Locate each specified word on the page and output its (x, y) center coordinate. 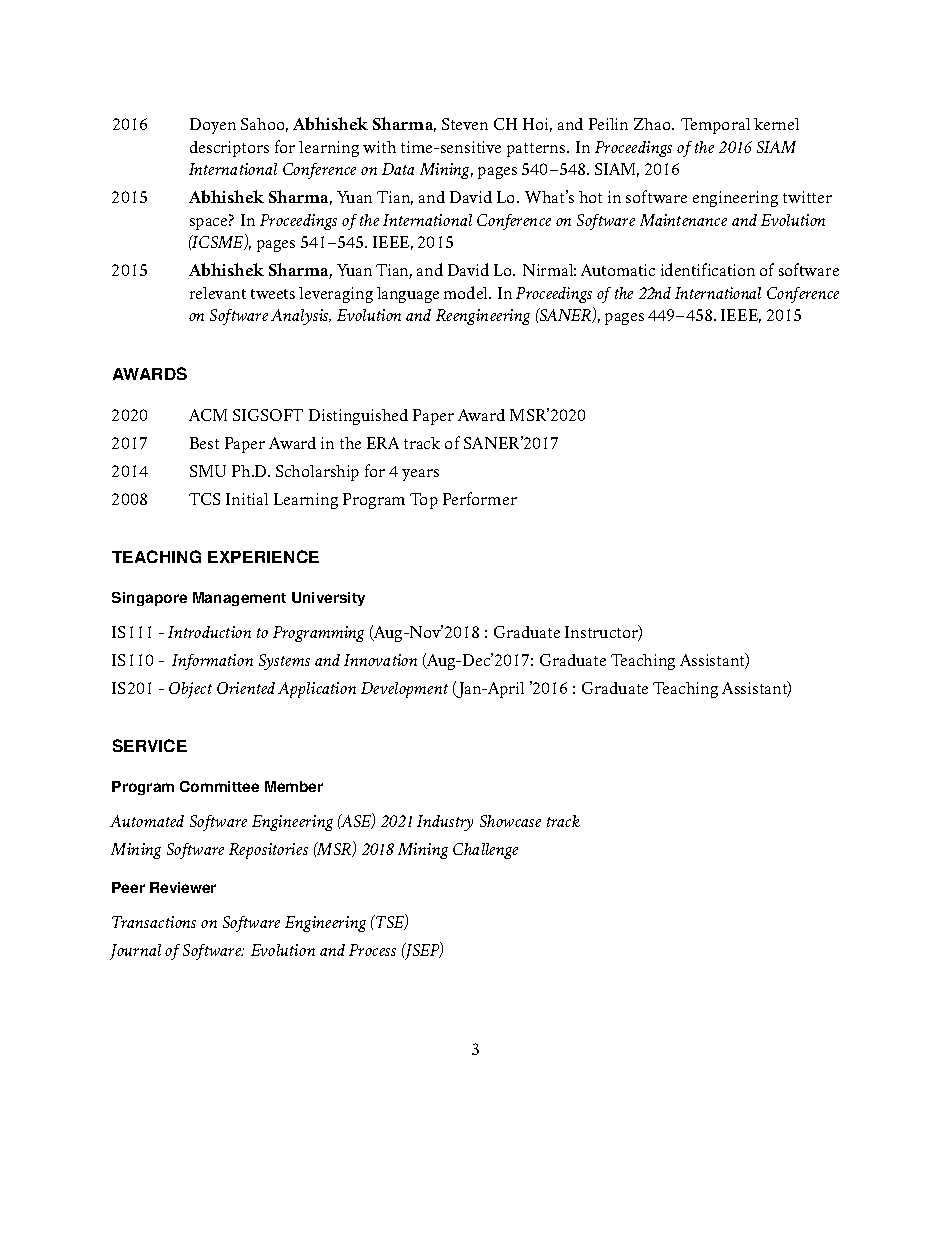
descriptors (229, 149)
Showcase (510, 821)
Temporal (715, 126)
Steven (465, 124)
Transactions (154, 922)
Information (212, 662)
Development (404, 690)
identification (708, 269)
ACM (208, 415)
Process (372, 950)
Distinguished (358, 417)
